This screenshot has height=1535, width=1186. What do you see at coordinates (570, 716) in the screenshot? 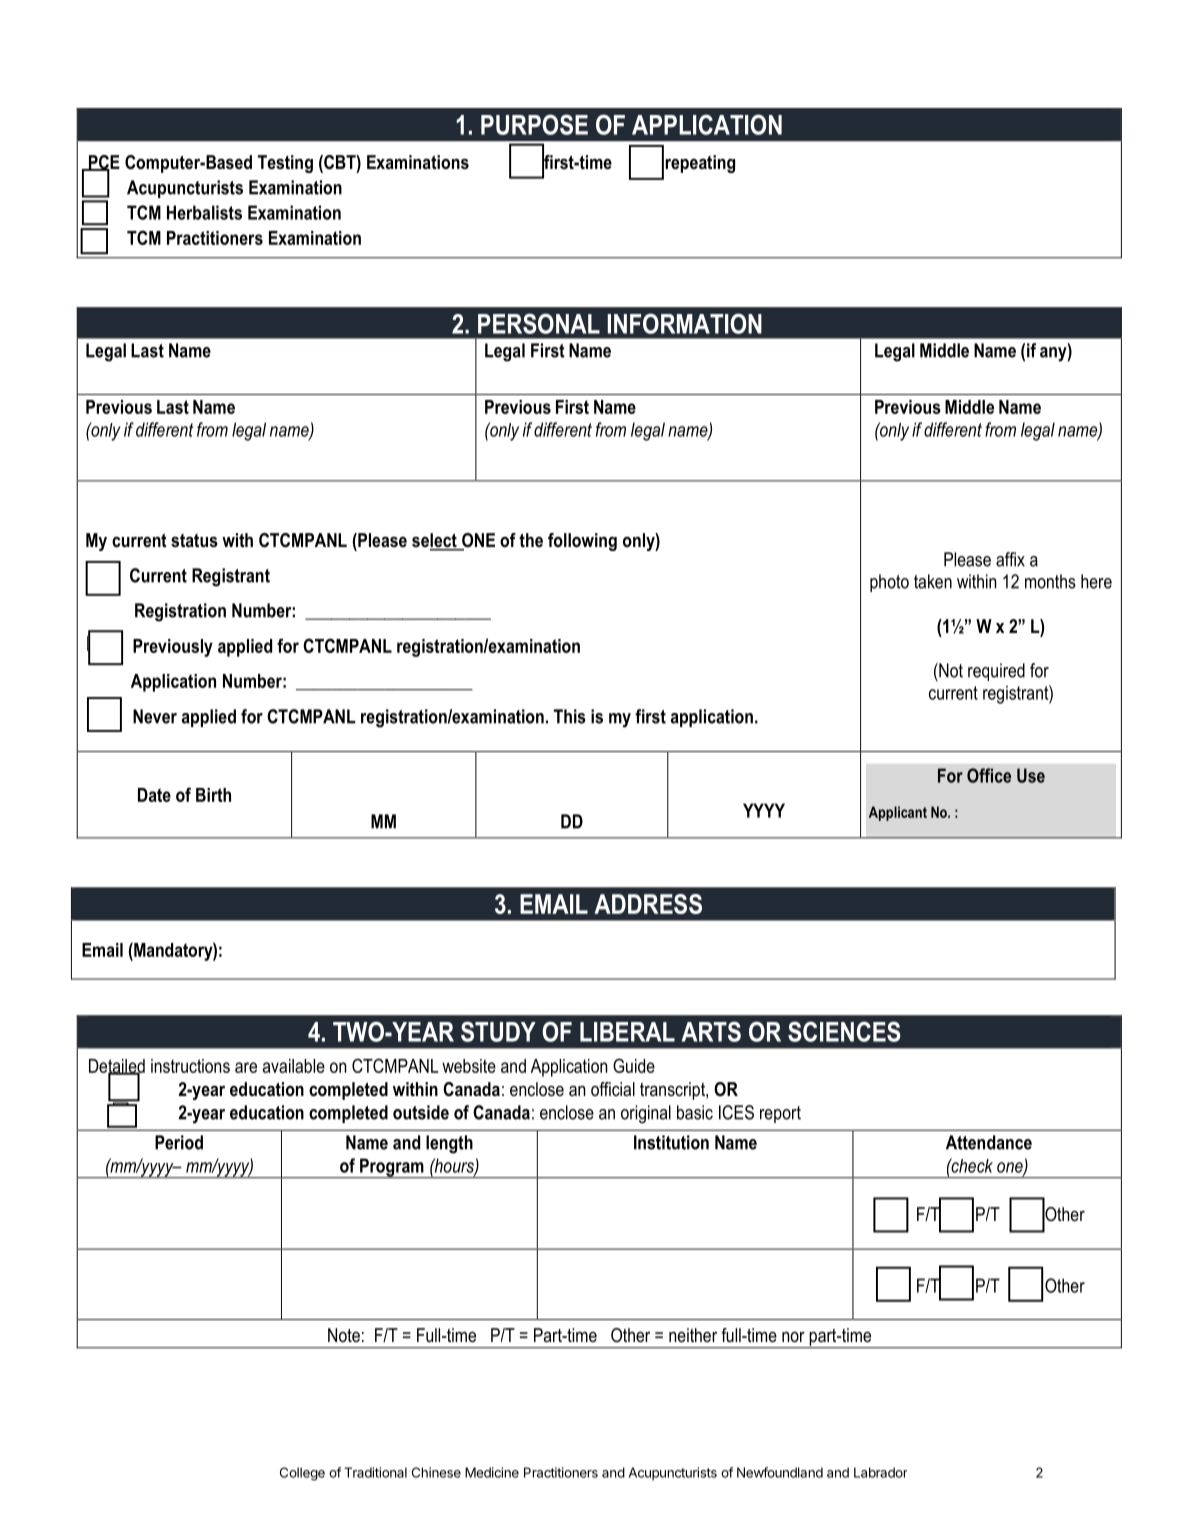
I see `This` at bounding box center [570, 716].
